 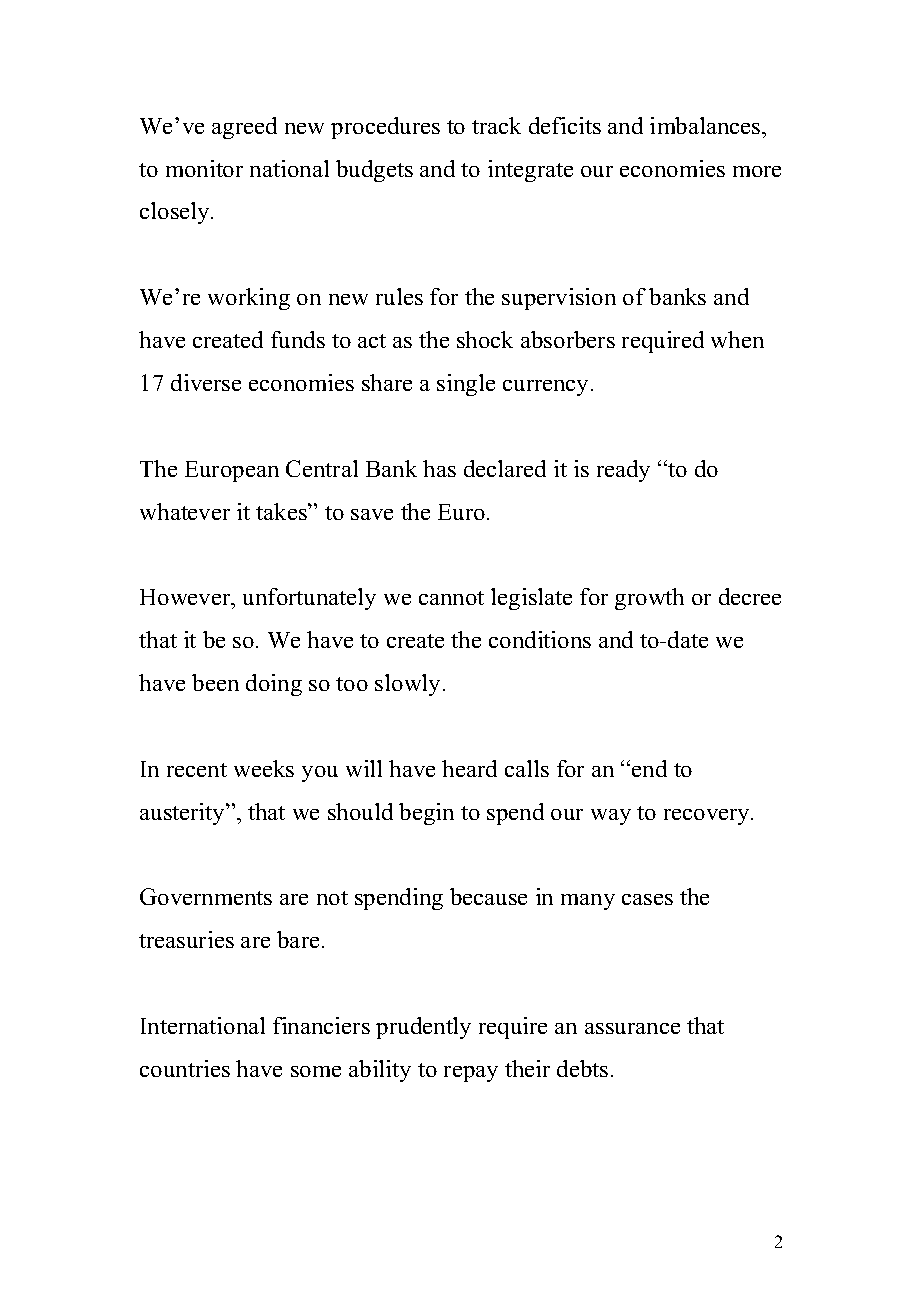 What do you see at coordinates (496, 125) in the screenshot?
I see `track` at bounding box center [496, 125].
